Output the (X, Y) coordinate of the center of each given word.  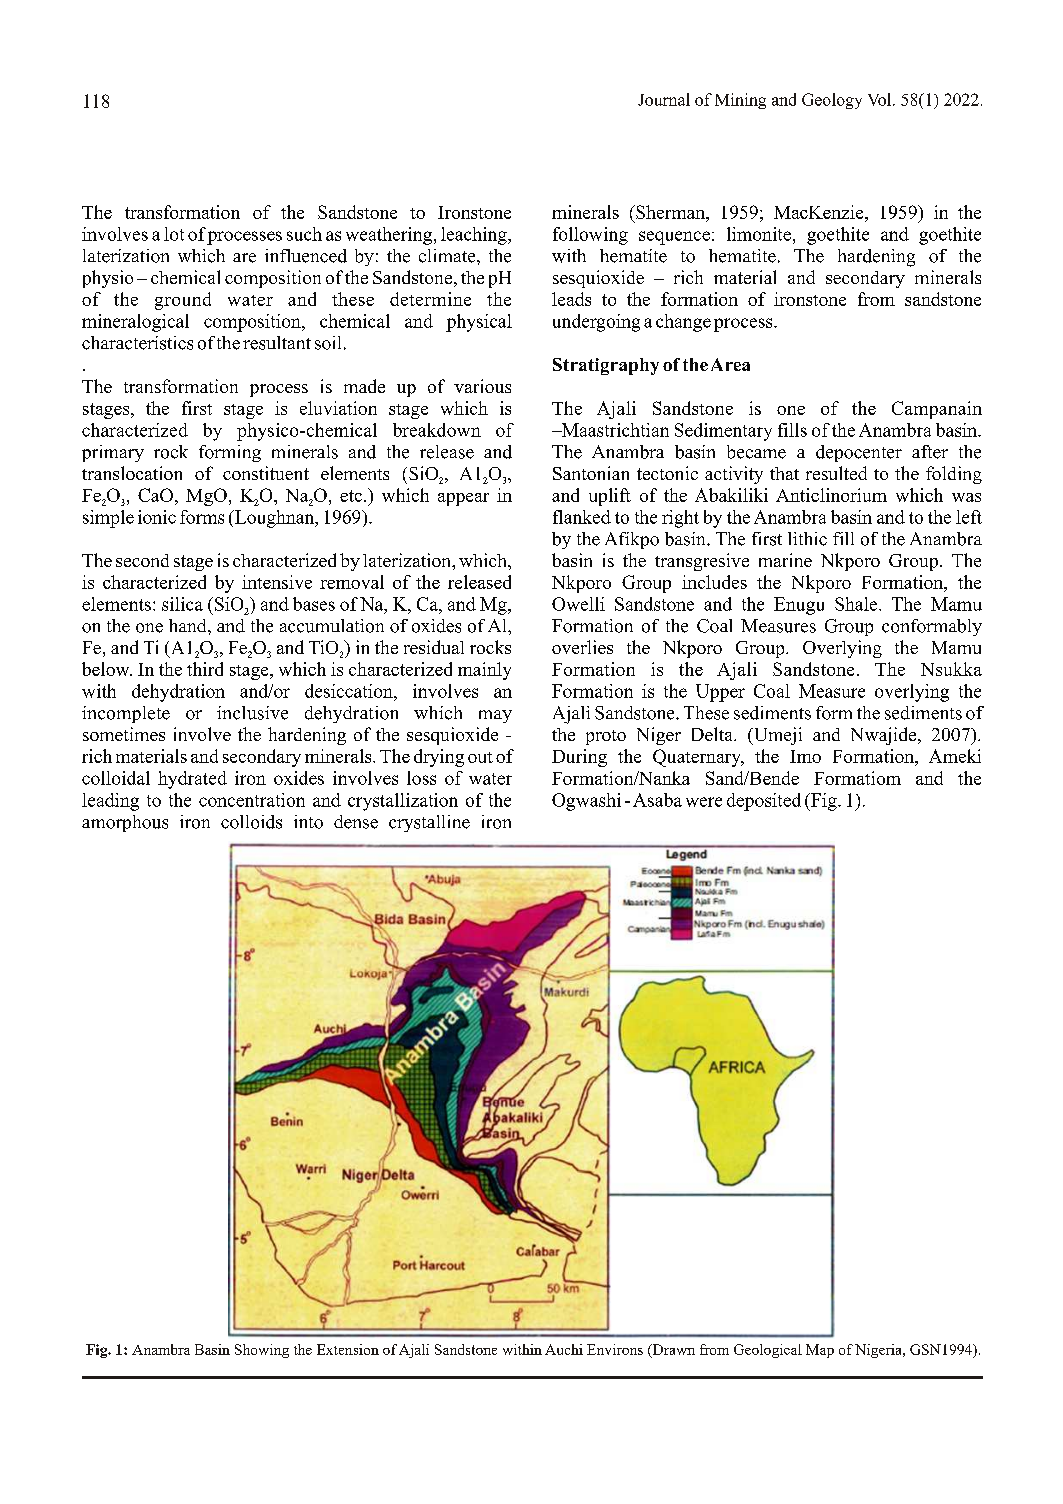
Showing (262, 1351)
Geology (832, 101)
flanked (582, 517)
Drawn (672, 1350)
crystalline (429, 823)
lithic (807, 539)
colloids (251, 822)
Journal (664, 99)
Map (820, 1351)
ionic (157, 517)
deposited (764, 802)
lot (174, 234)
